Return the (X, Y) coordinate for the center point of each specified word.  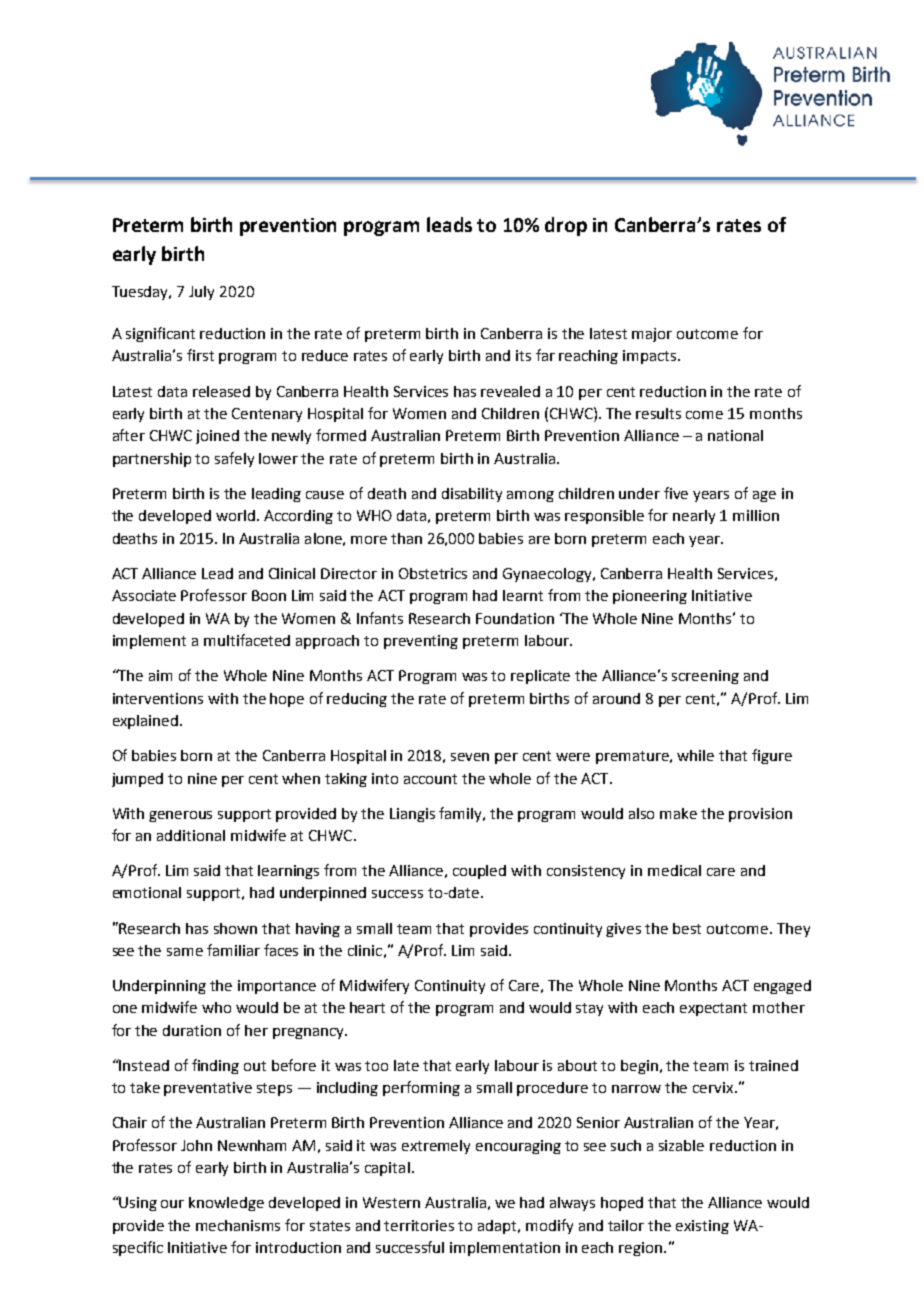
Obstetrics (433, 573)
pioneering (650, 597)
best (687, 928)
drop (566, 226)
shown (235, 928)
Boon (269, 595)
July (201, 293)
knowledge (226, 1204)
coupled (479, 872)
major (652, 335)
